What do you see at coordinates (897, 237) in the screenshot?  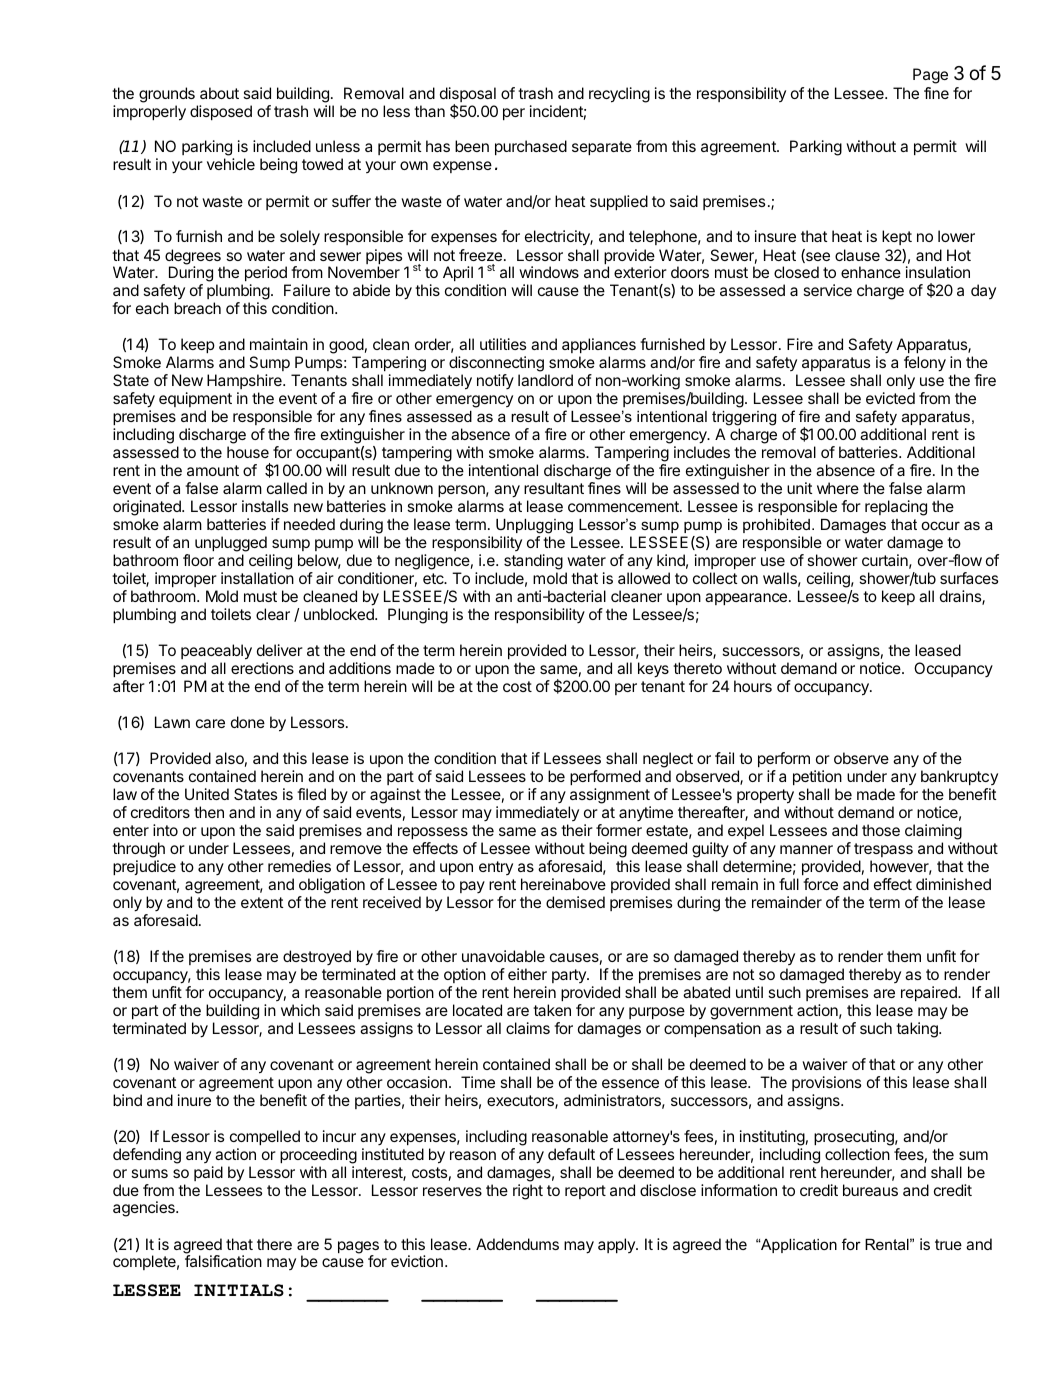 I see `kept` at bounding box center [897, 237].
